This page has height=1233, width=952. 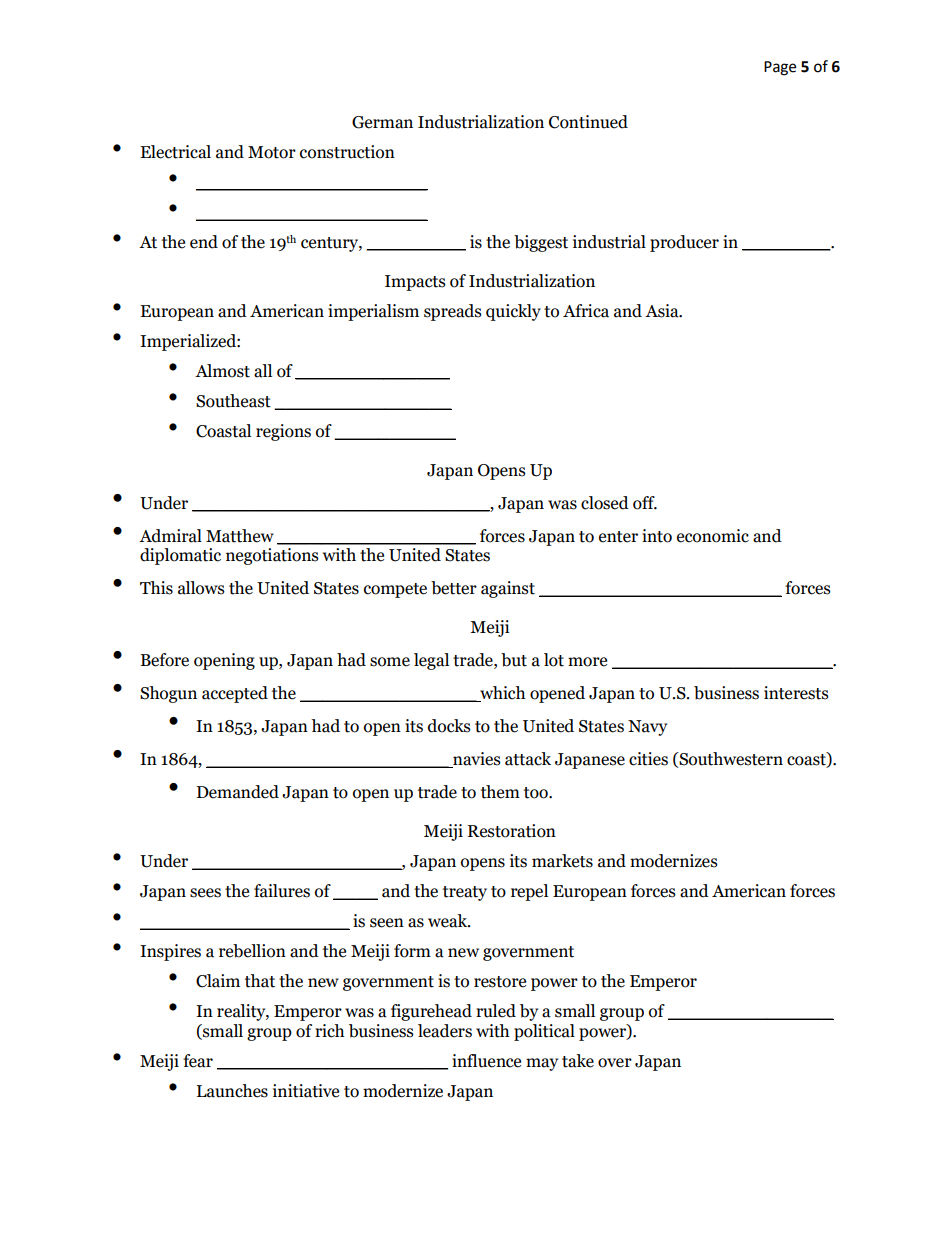 I want to click on German, so click(x=382, y=122).
